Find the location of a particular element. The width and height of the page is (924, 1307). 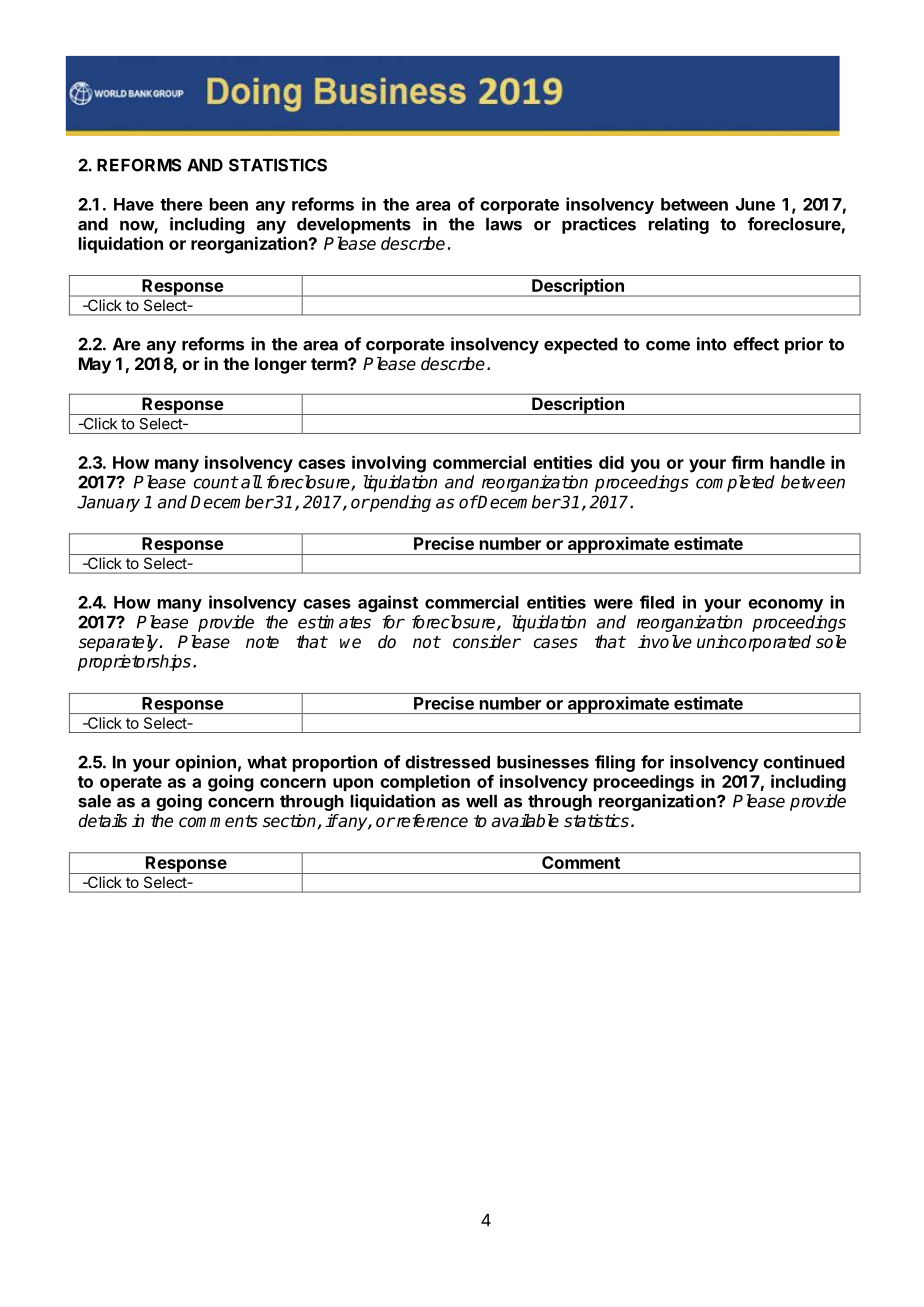

operate is located at coordinates (131, 784).
